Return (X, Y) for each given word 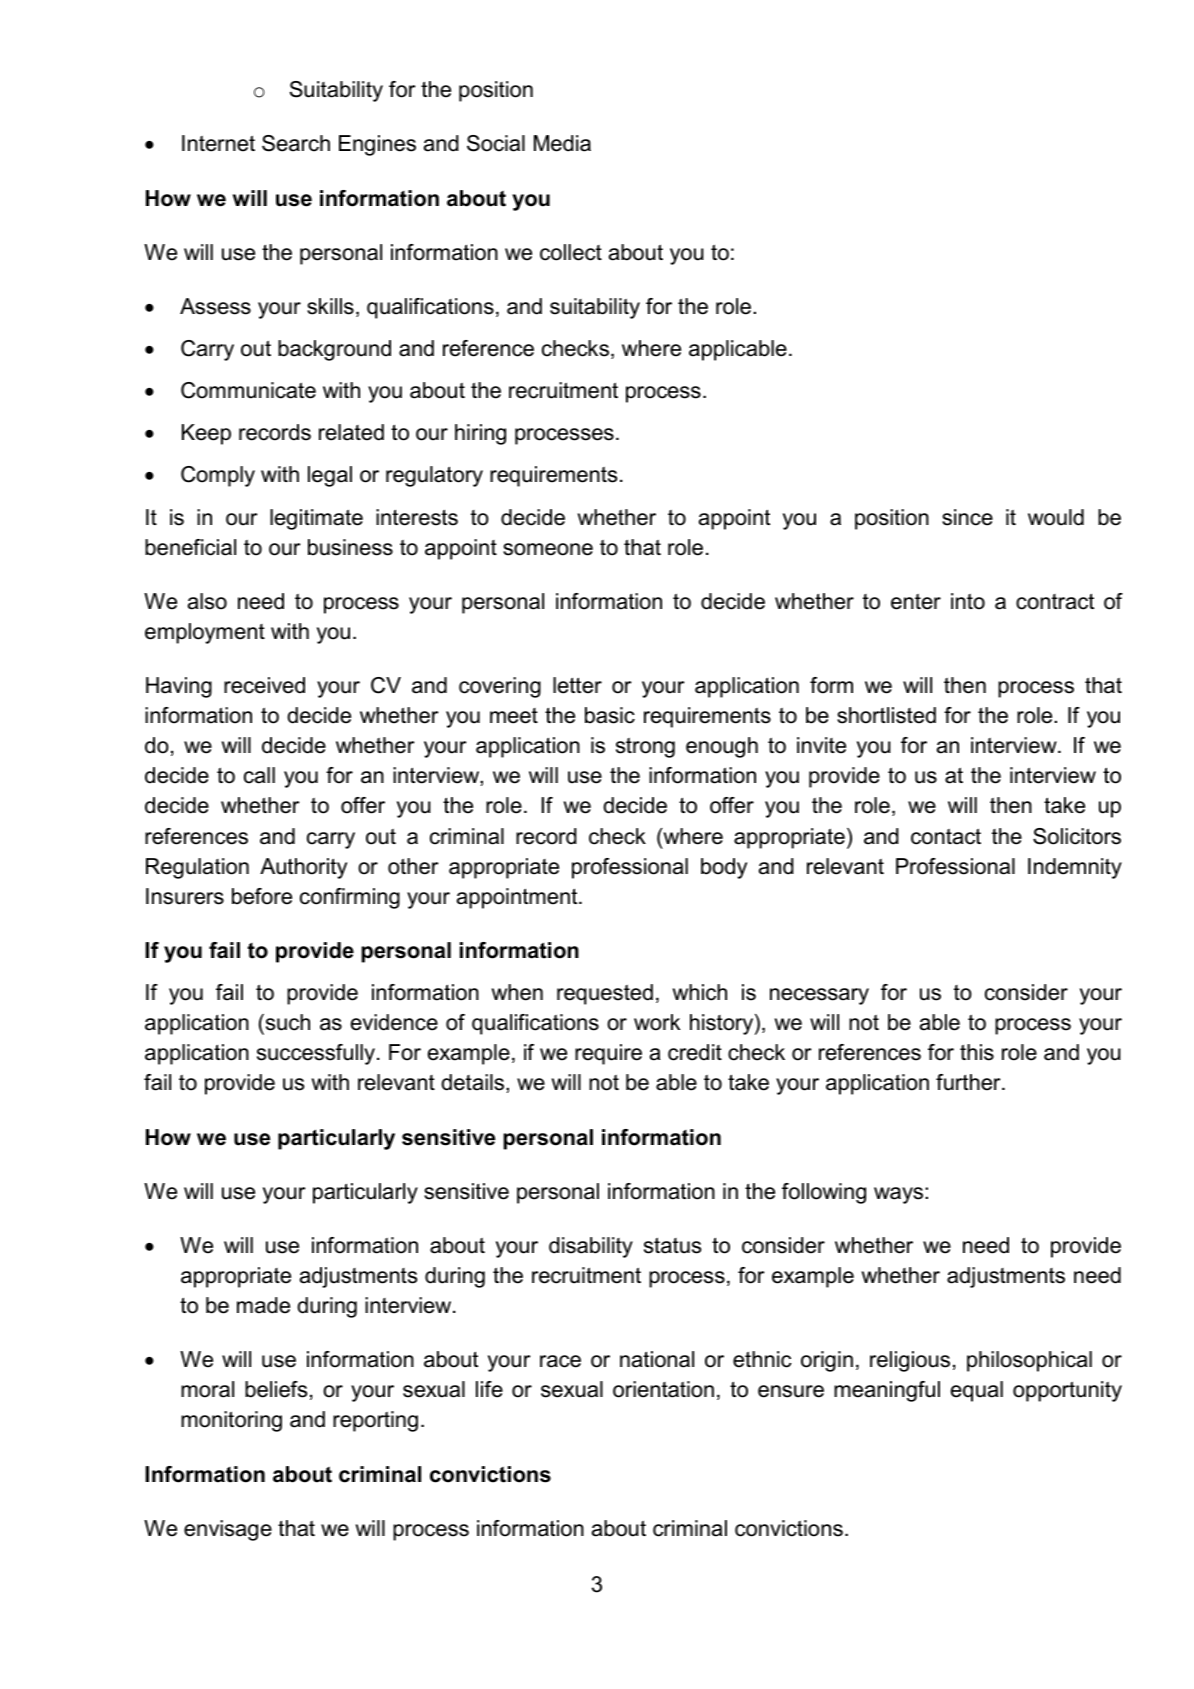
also (207, 601)
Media (562, 143)
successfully (317, 1054)
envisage (228, 1530)
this (977, 1052)
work (657, 1022)
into (968, 601)
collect (571, 252)
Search (296, 143)
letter (577, 685)
